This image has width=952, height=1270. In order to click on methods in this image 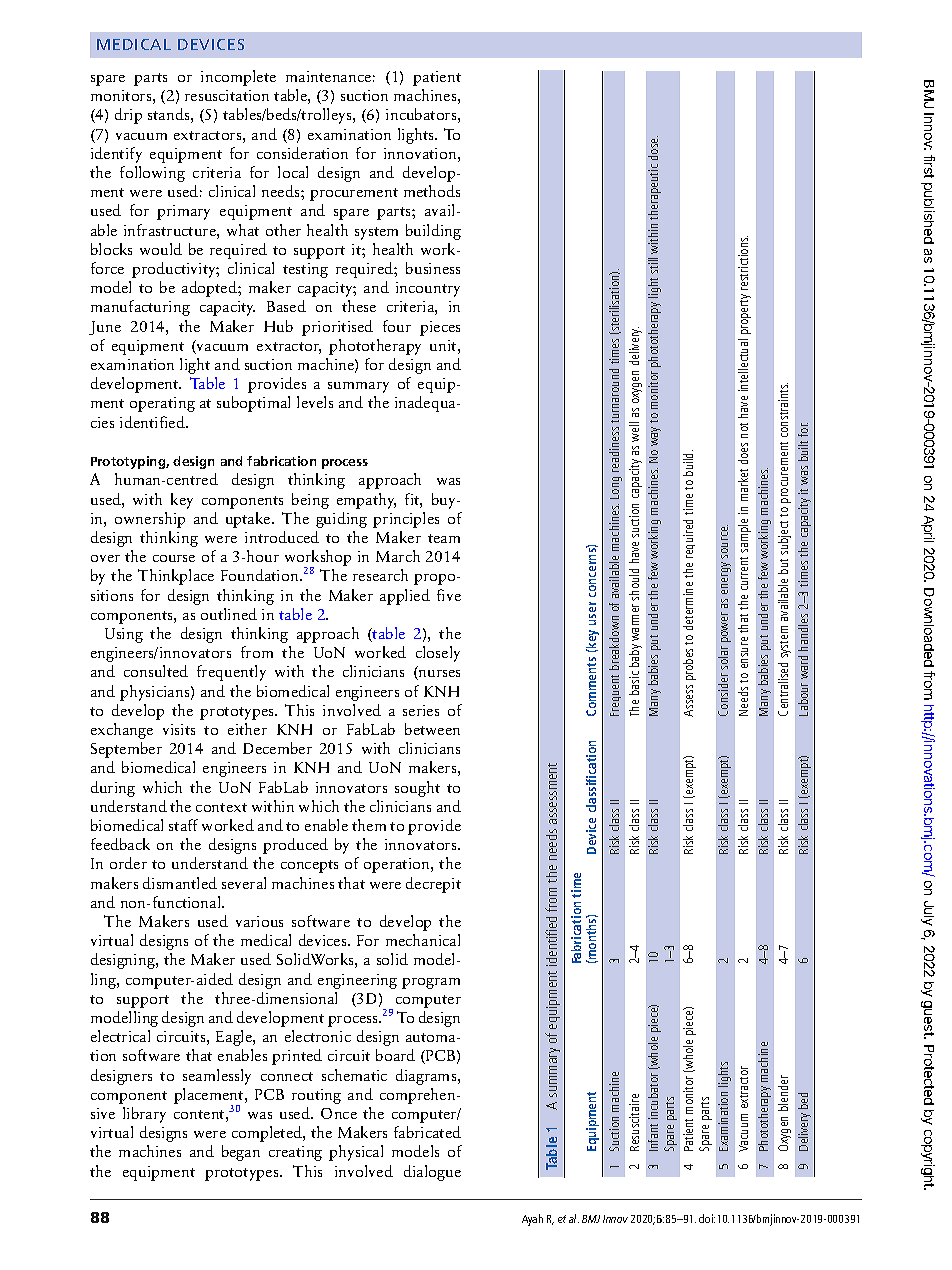, I will do `click(432, 191)`.
